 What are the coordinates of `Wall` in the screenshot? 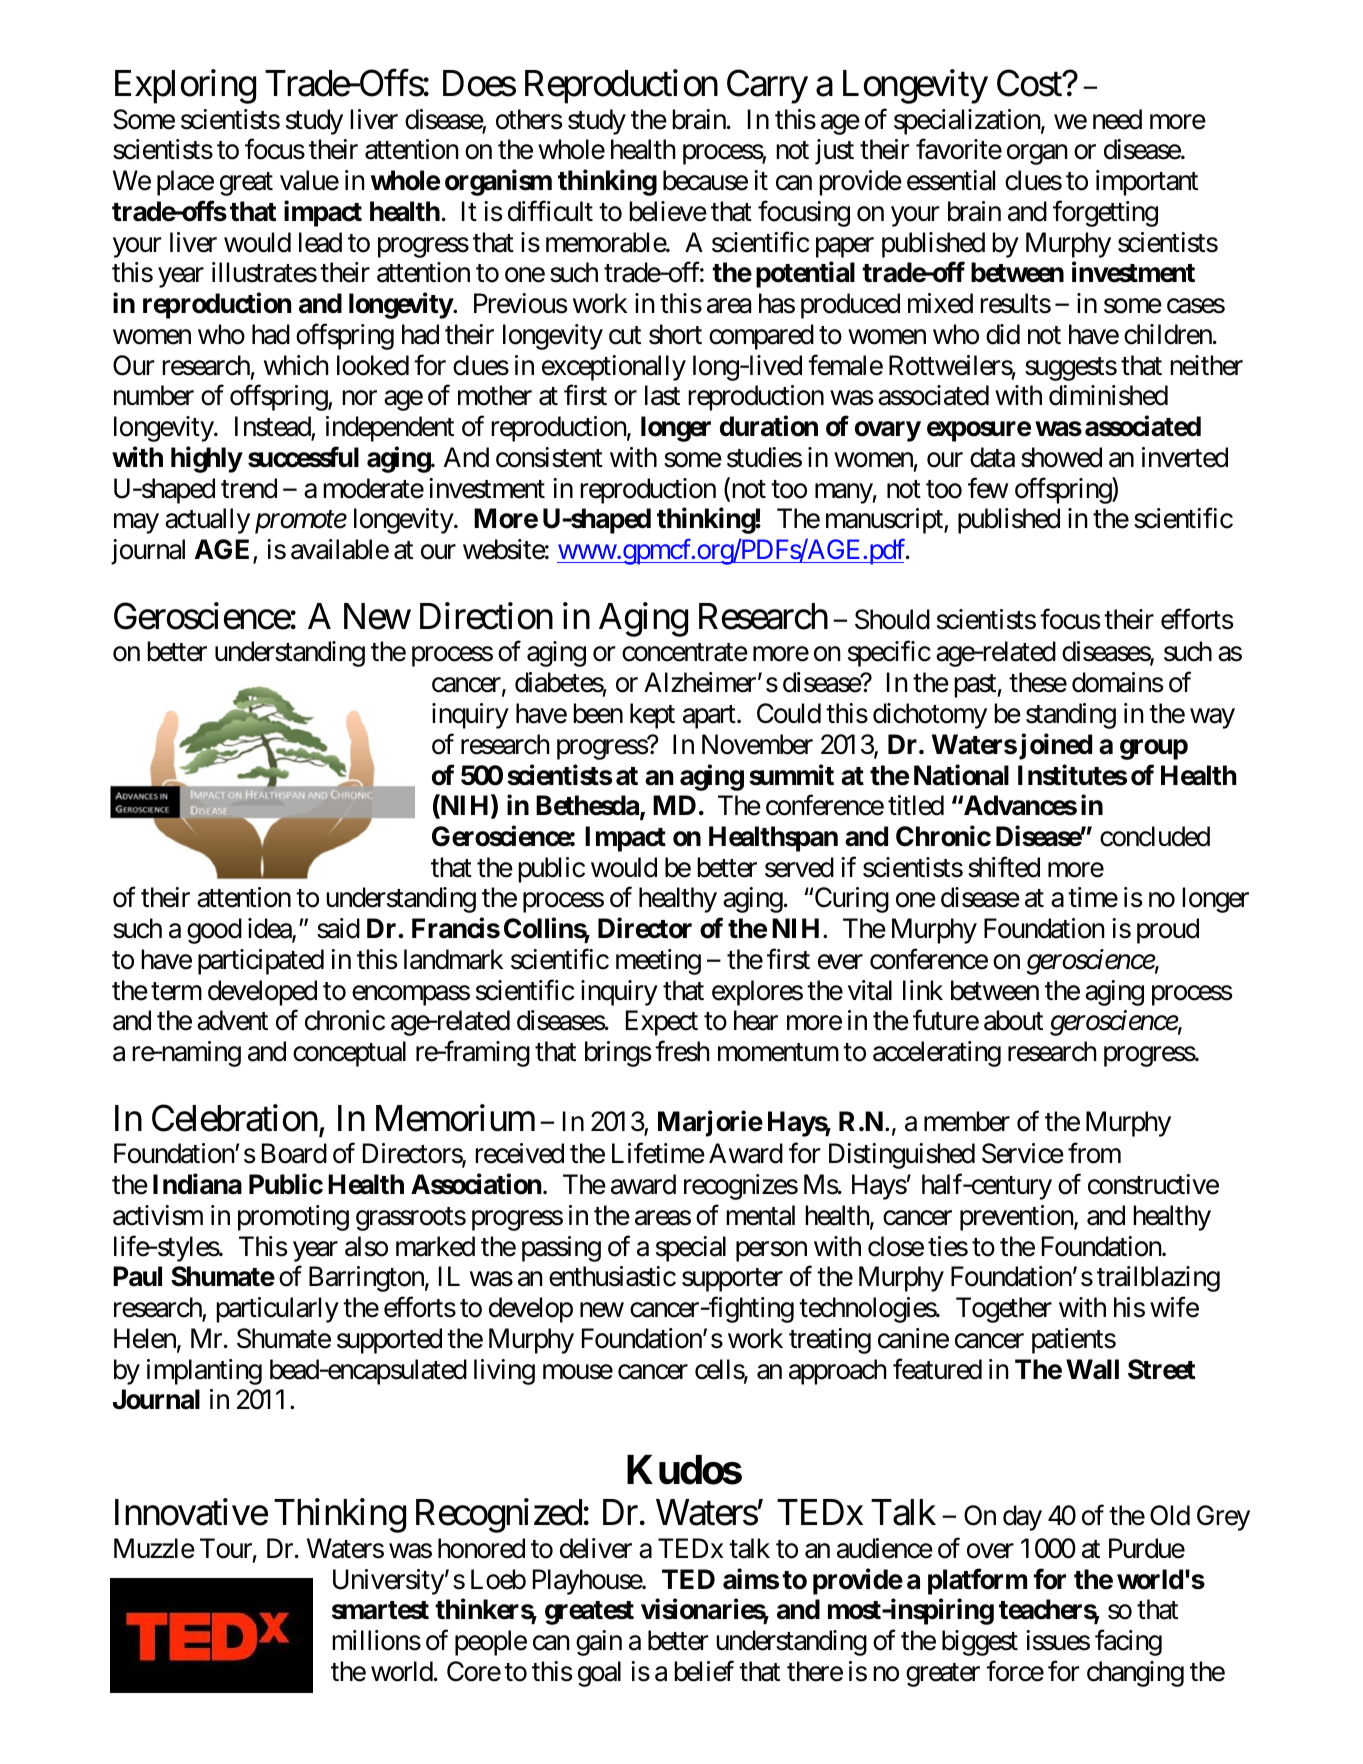 It's located at (1092, 1369).
